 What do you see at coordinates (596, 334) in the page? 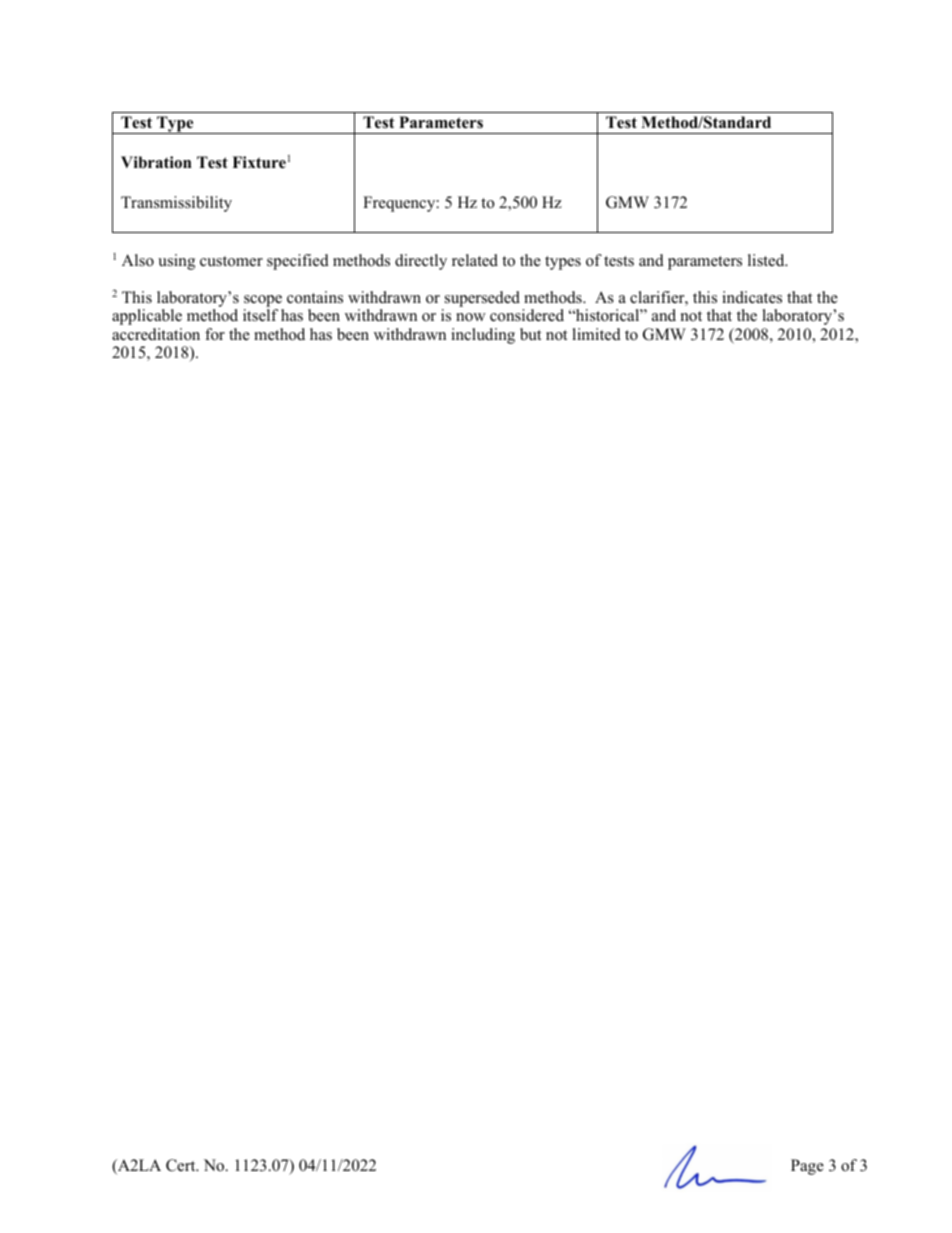
I see `limited` at bounding box center [596, 334].
